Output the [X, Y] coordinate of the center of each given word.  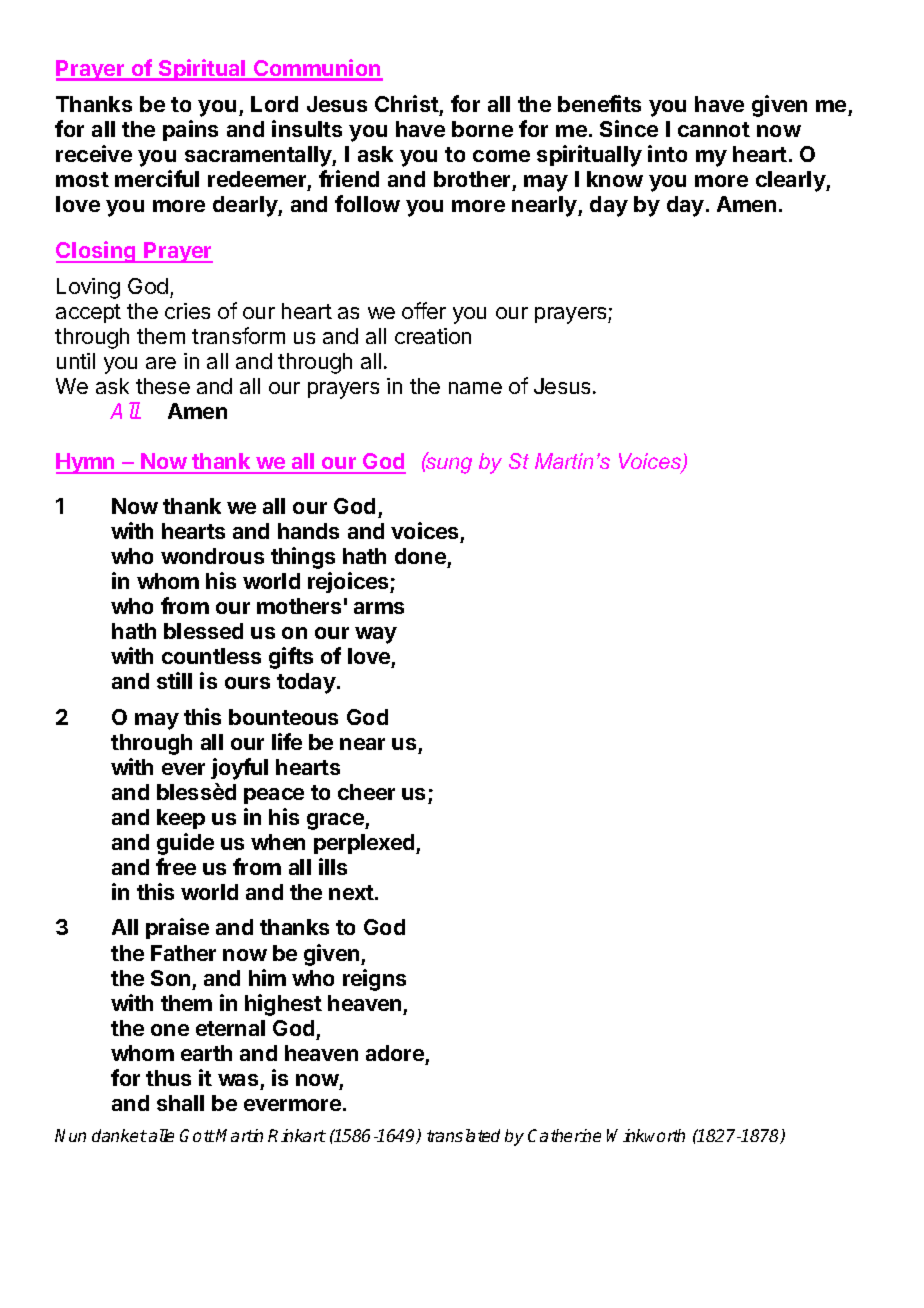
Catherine [564, 1135]
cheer [366, 792]
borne [482, 129]
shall [180, 1103]
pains [190, 130]
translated [463, 1135]
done [420, 556]
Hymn [86, 463]
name [475, 388]
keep [181, 819]
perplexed [365, 844]
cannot [714, 129]
